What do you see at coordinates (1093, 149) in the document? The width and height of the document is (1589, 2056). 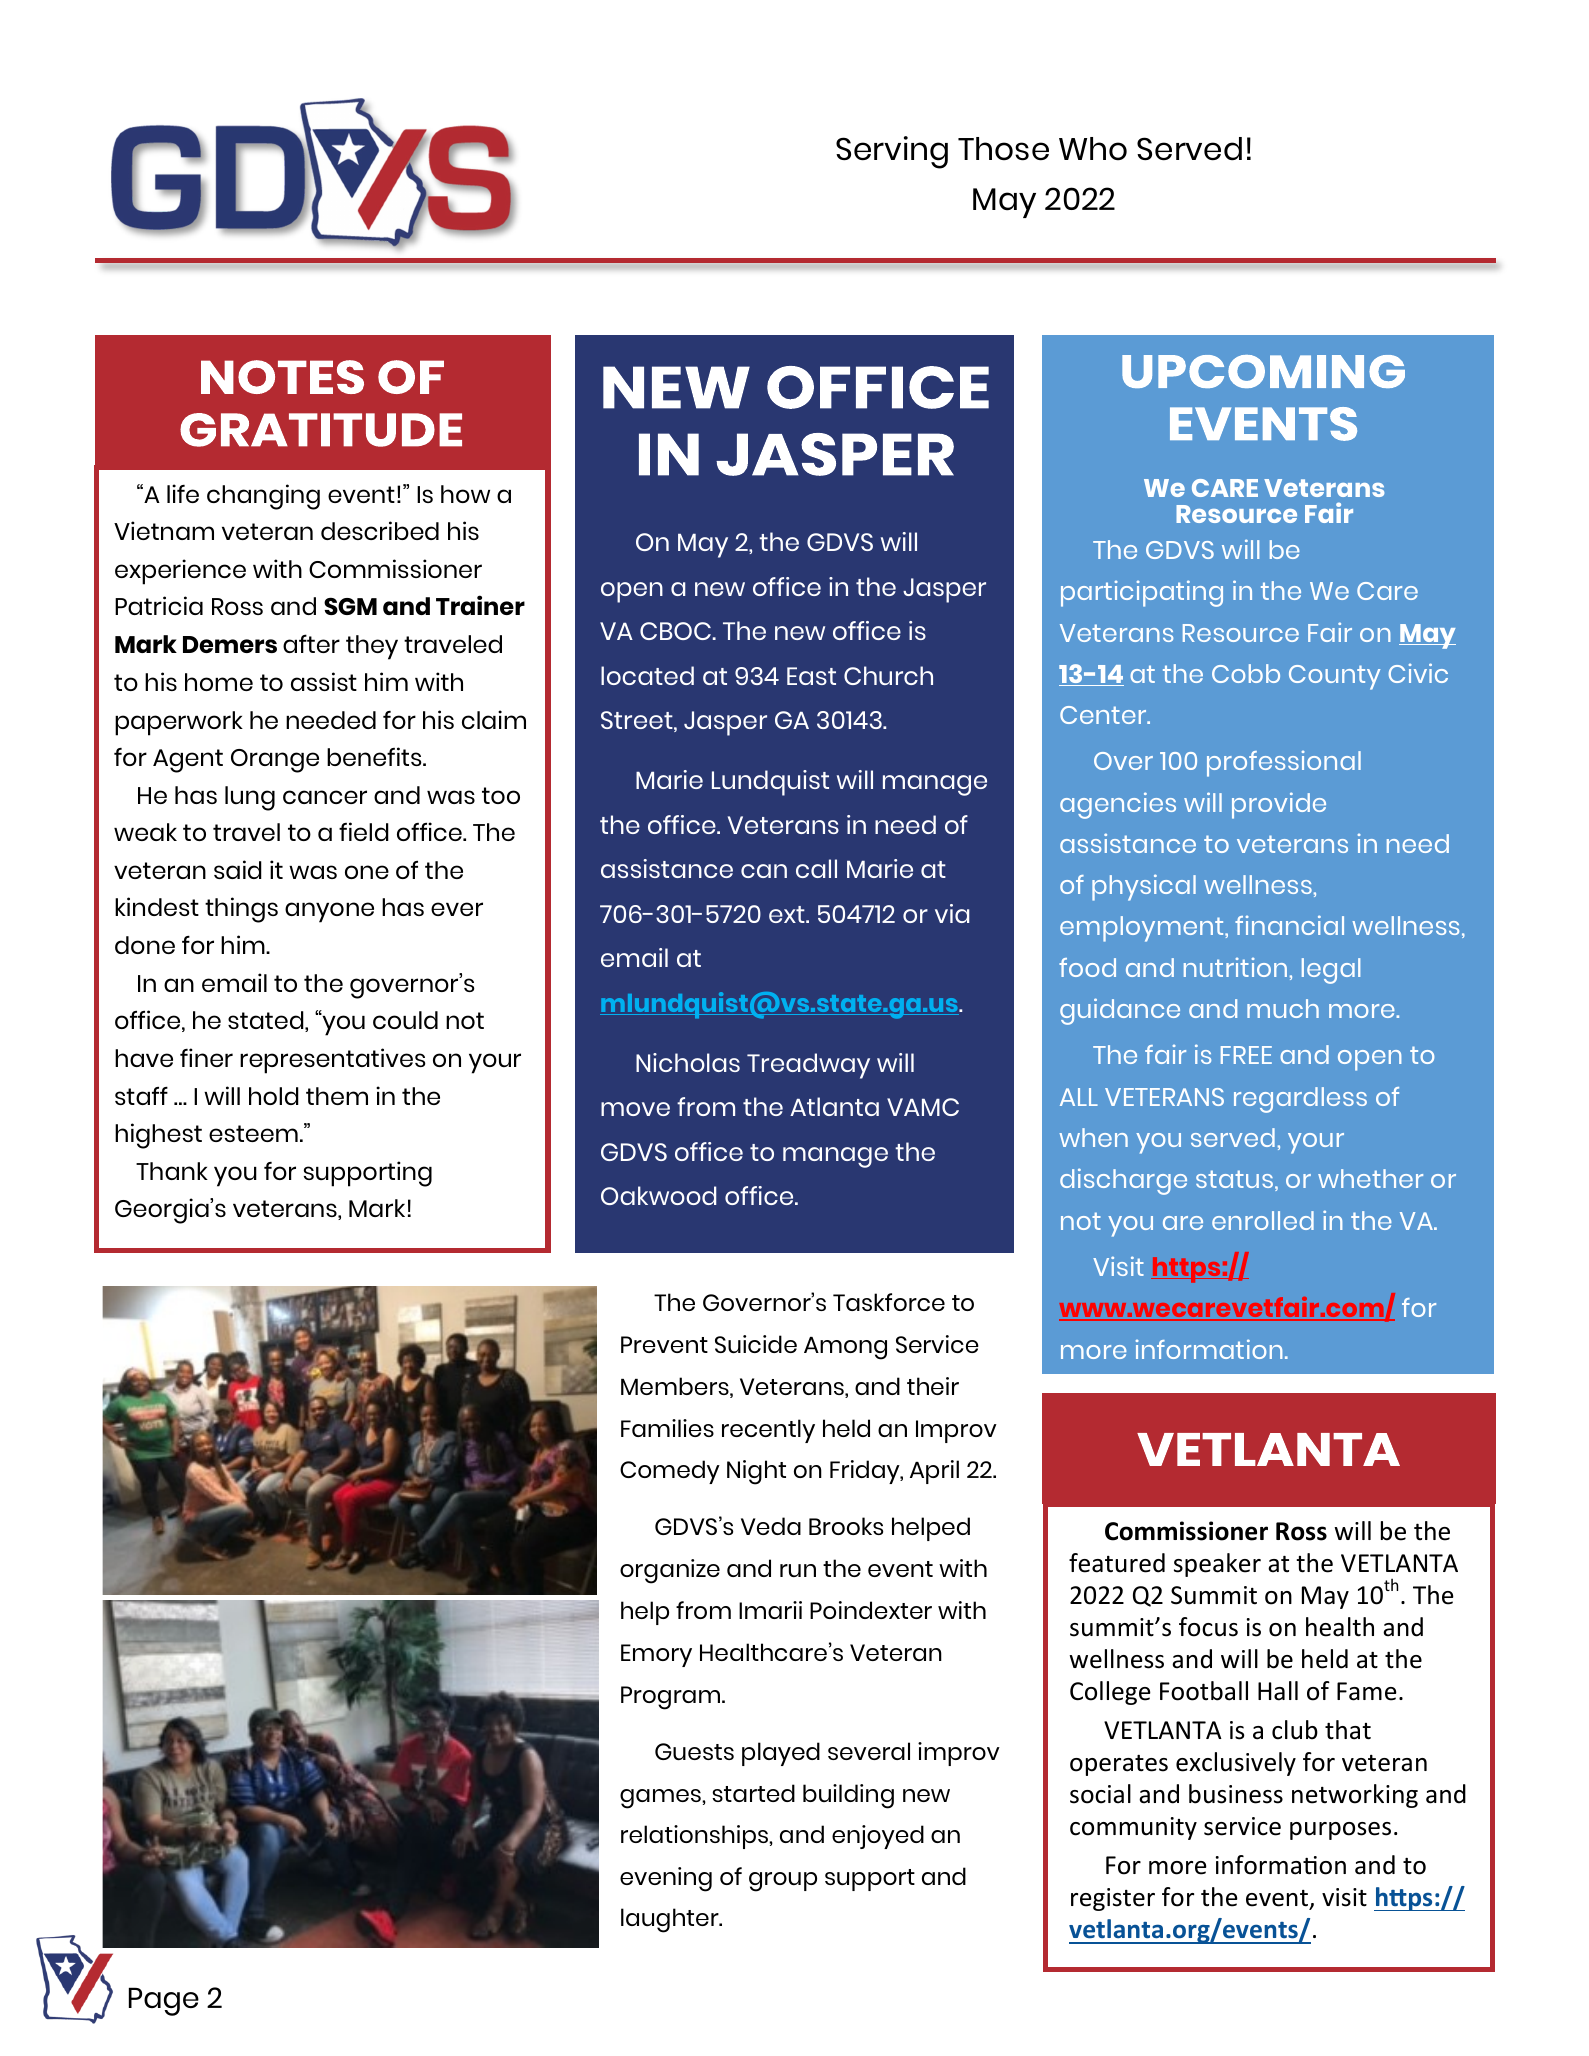 I see `Who` at bounding box center [1093, 149].
